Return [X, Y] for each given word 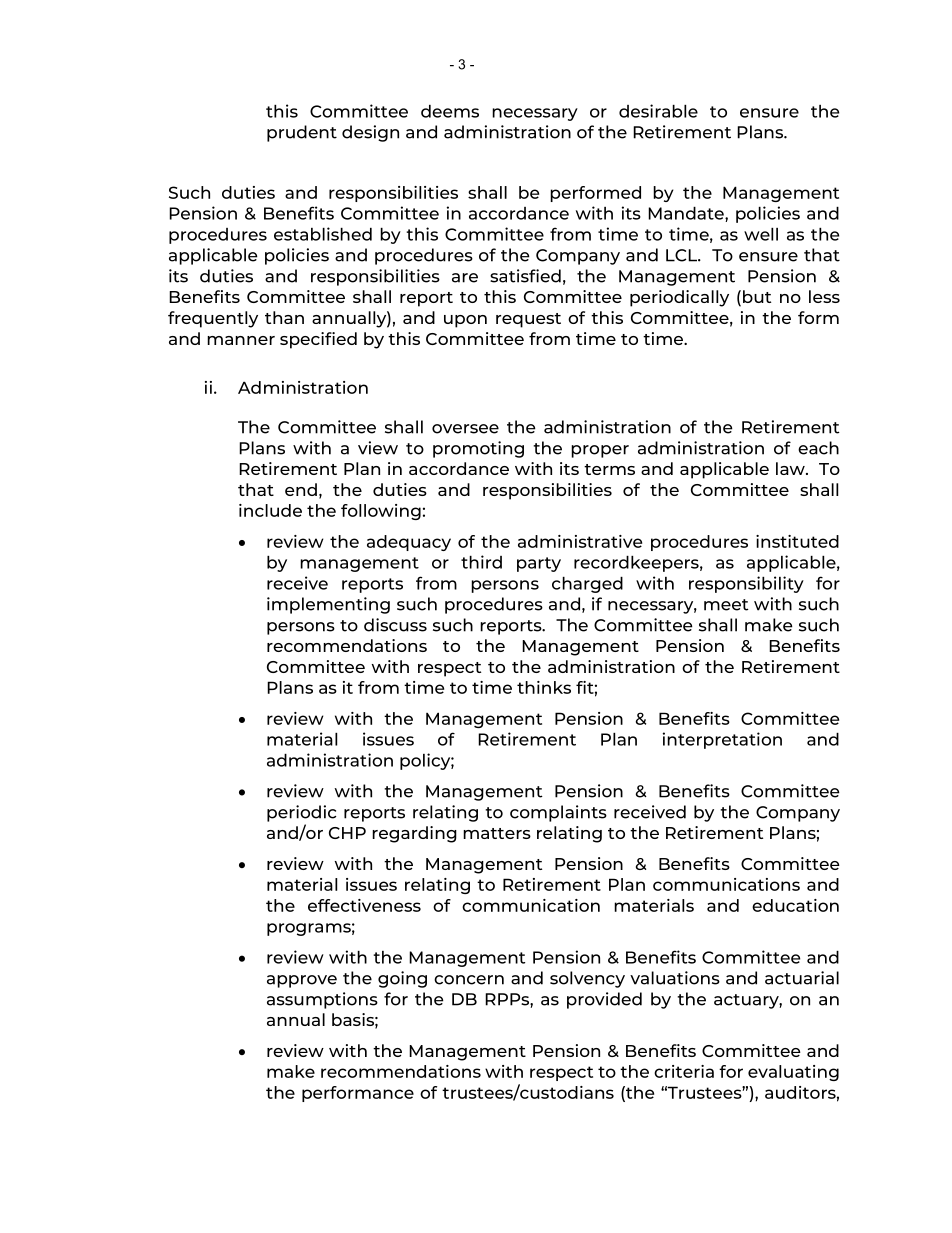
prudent [302, 133]
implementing [328, 605]
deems [450, 111]
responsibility [746, 584]
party [539, 564]
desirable [658, 111]
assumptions [322, 1000]
